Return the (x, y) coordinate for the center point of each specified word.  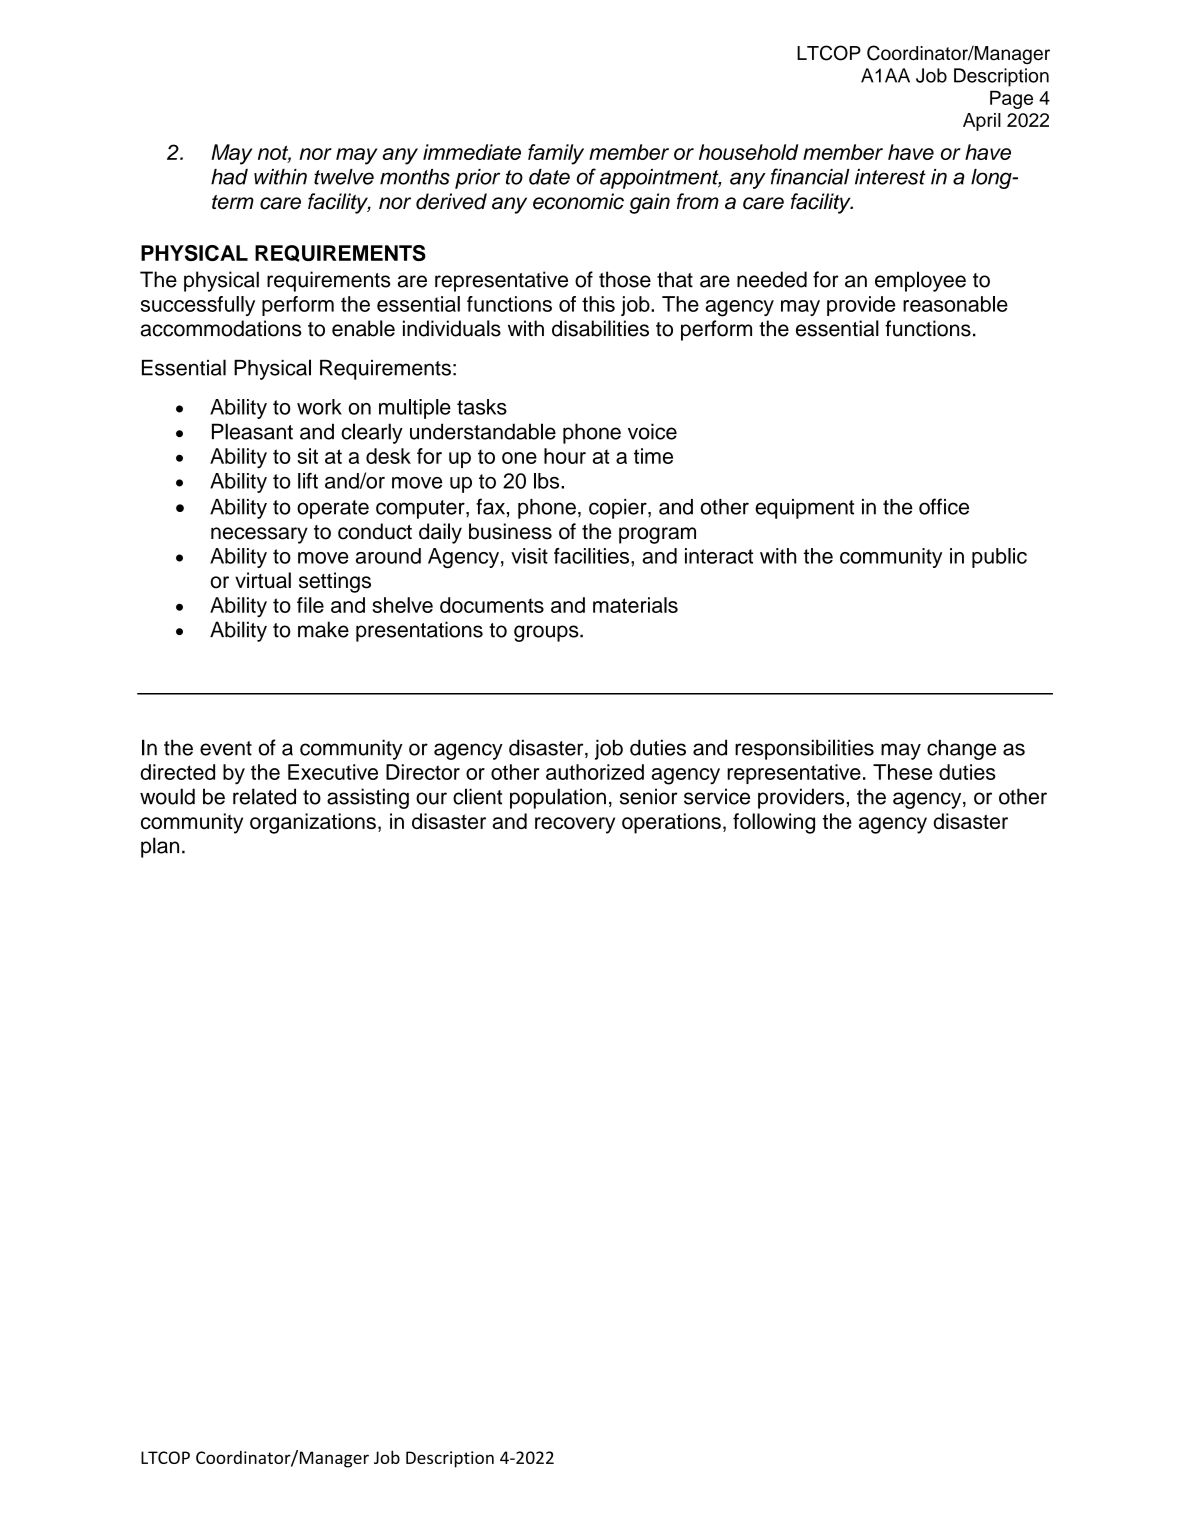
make (323, 629)
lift (308, 480)
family (556, 154)
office (944, 506)
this (598, 304)
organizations (313, 823)
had (229, 177)
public (999, 558)
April (982, 122)
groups (547, 633)
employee (920, 281)
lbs (548, 481)
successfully (198, 306)
